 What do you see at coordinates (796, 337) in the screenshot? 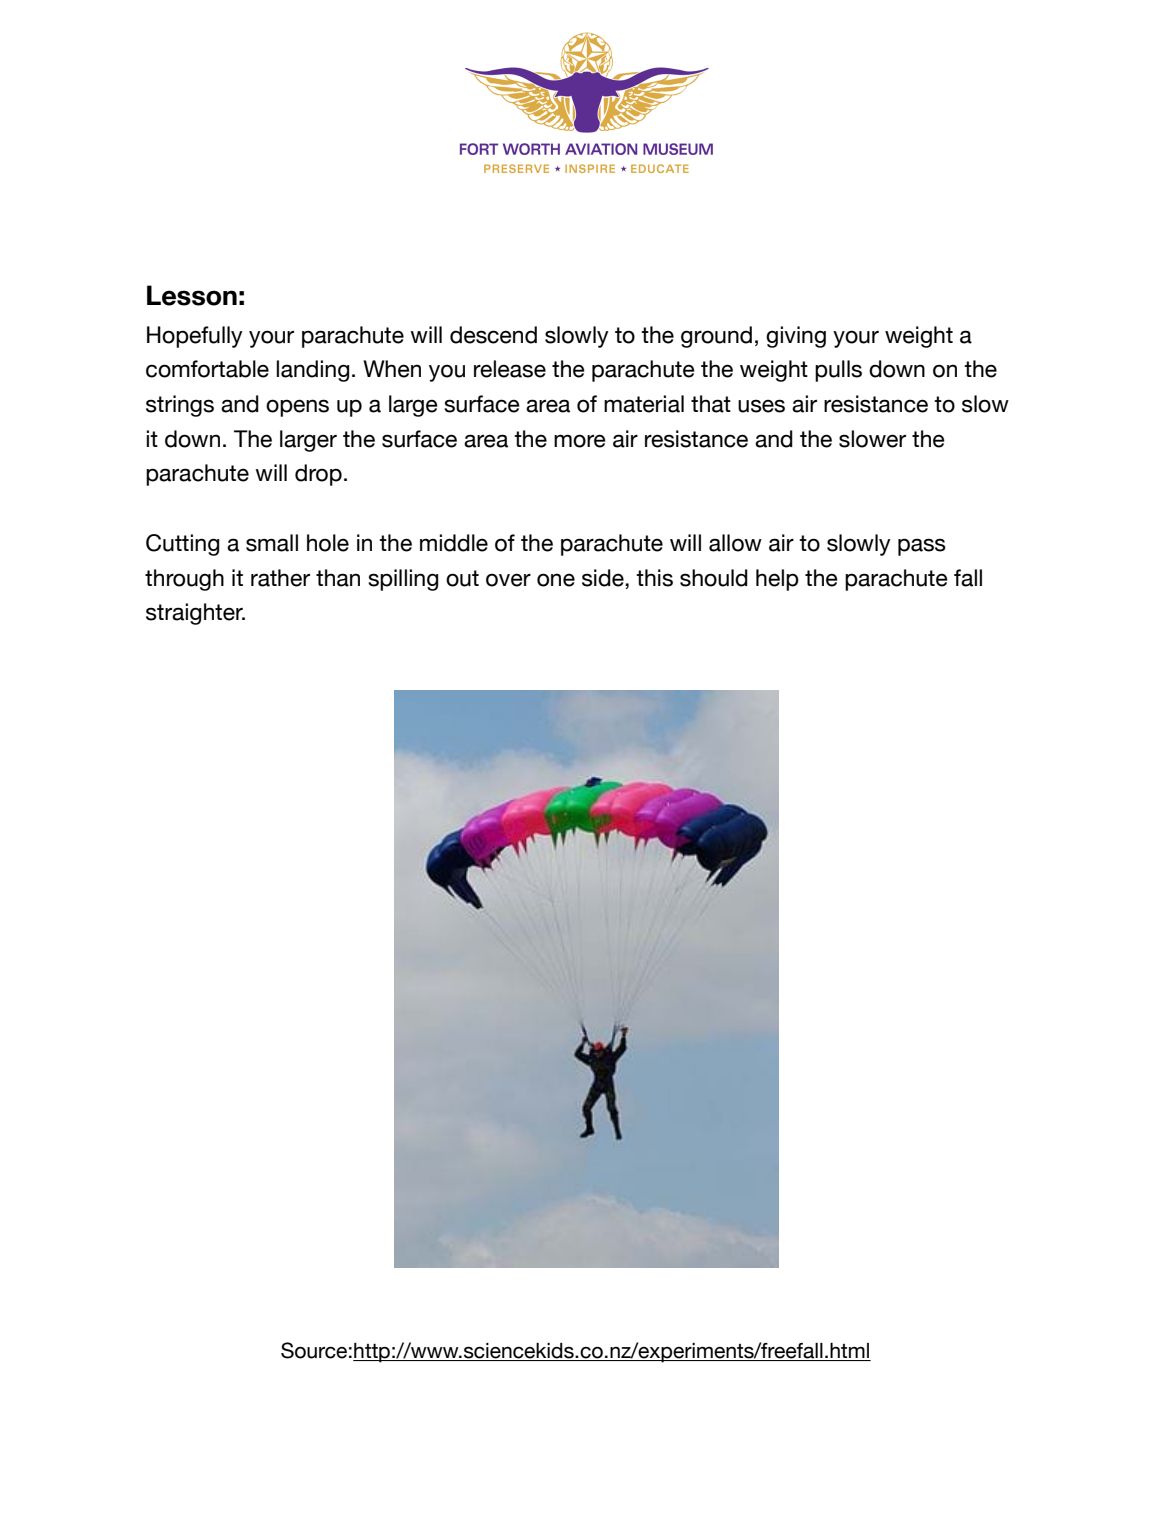
I see `giving` at bounding box center [796, 337].
